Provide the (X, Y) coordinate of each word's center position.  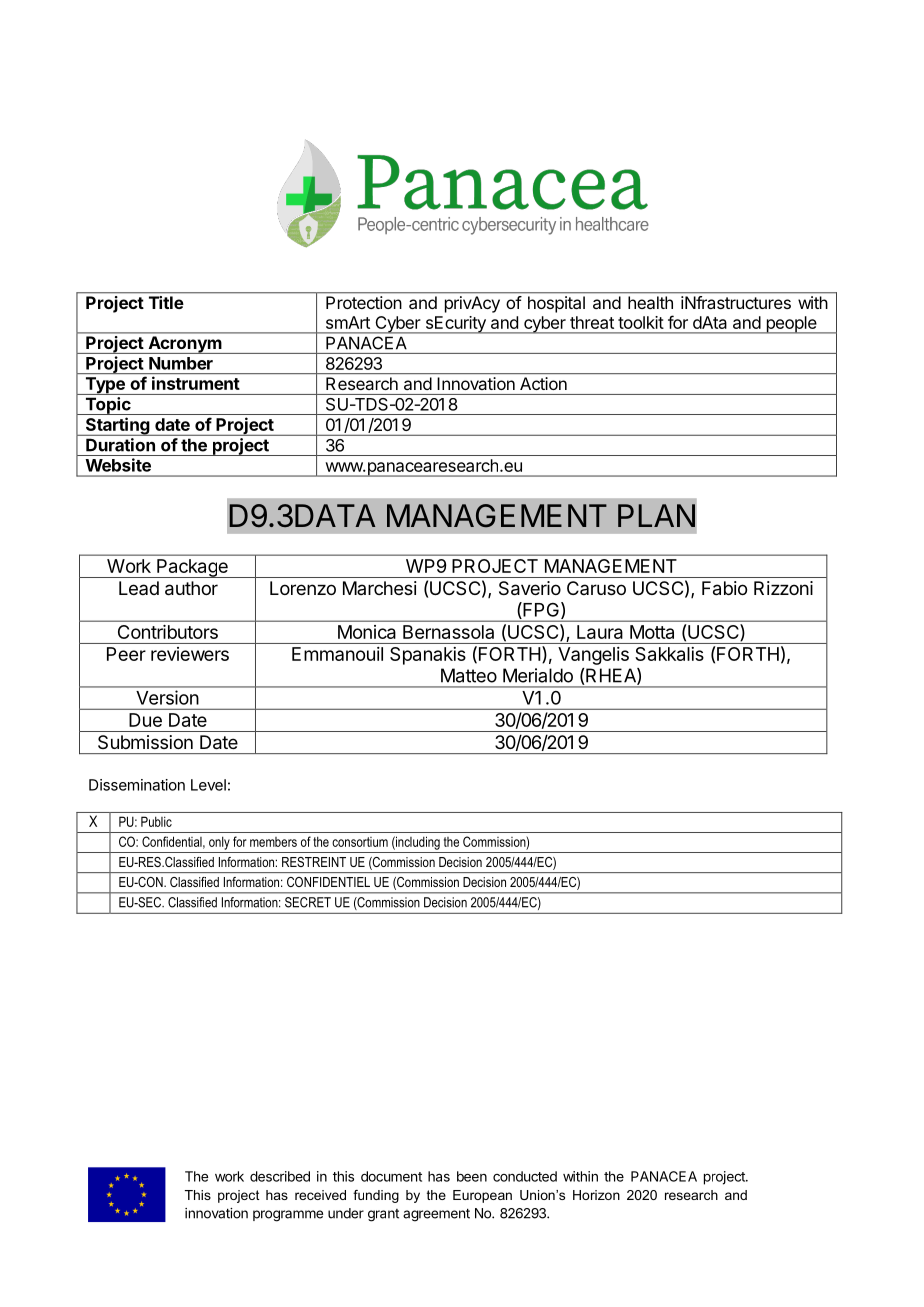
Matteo (469, 675)
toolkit (641, 322)
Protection (363, 302)
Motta (652, 632)
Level (208, 785)
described (280, 1176)
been (472, 1176)
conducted (525, 1176)
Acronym (184, 345)
